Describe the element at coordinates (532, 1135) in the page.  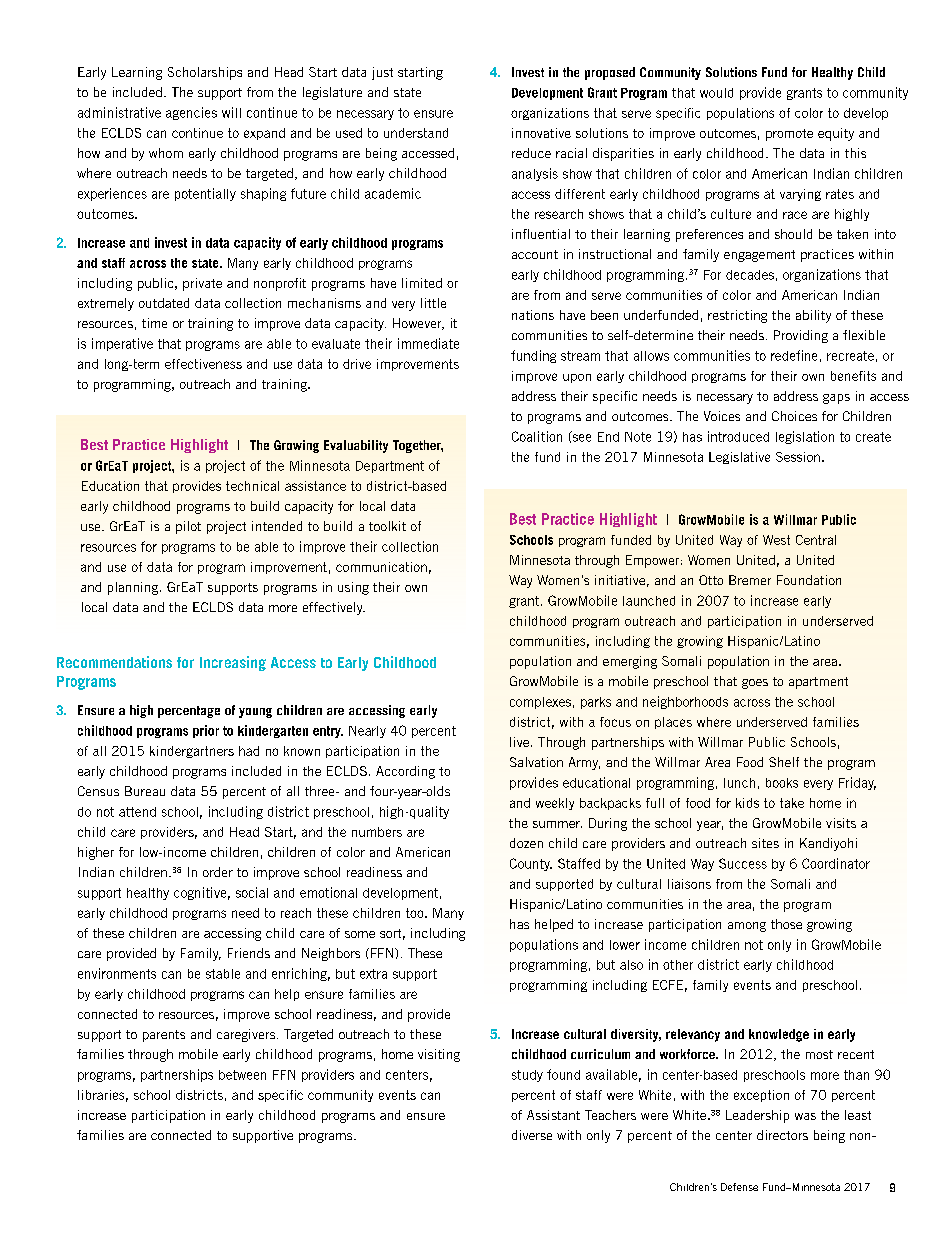
I see `diverse` at that location.
